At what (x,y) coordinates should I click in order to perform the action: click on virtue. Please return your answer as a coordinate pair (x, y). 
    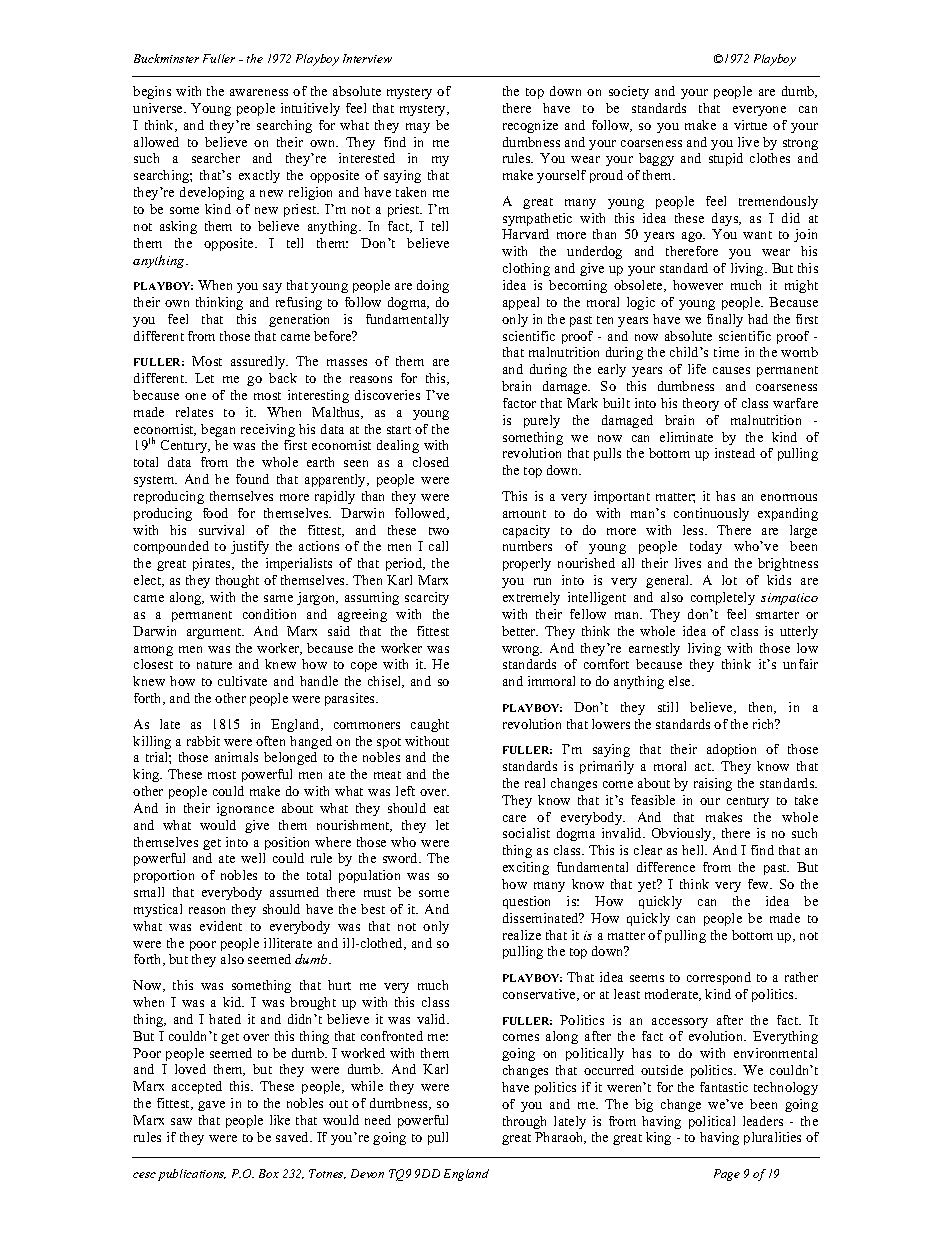
    Looking at the image, I should click on (750, 125).
